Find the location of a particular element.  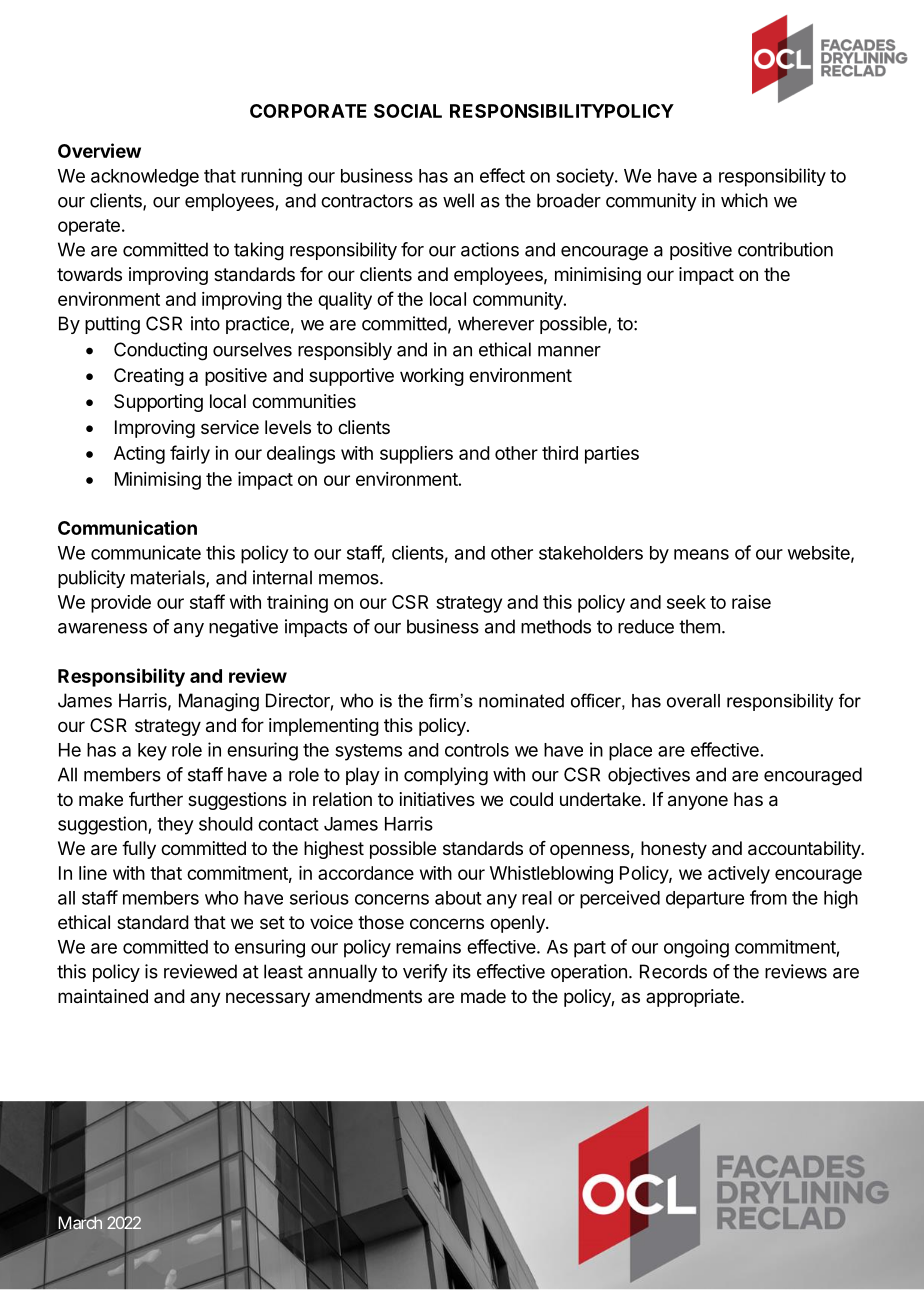

anyone is located at coordinates (698, 802).
